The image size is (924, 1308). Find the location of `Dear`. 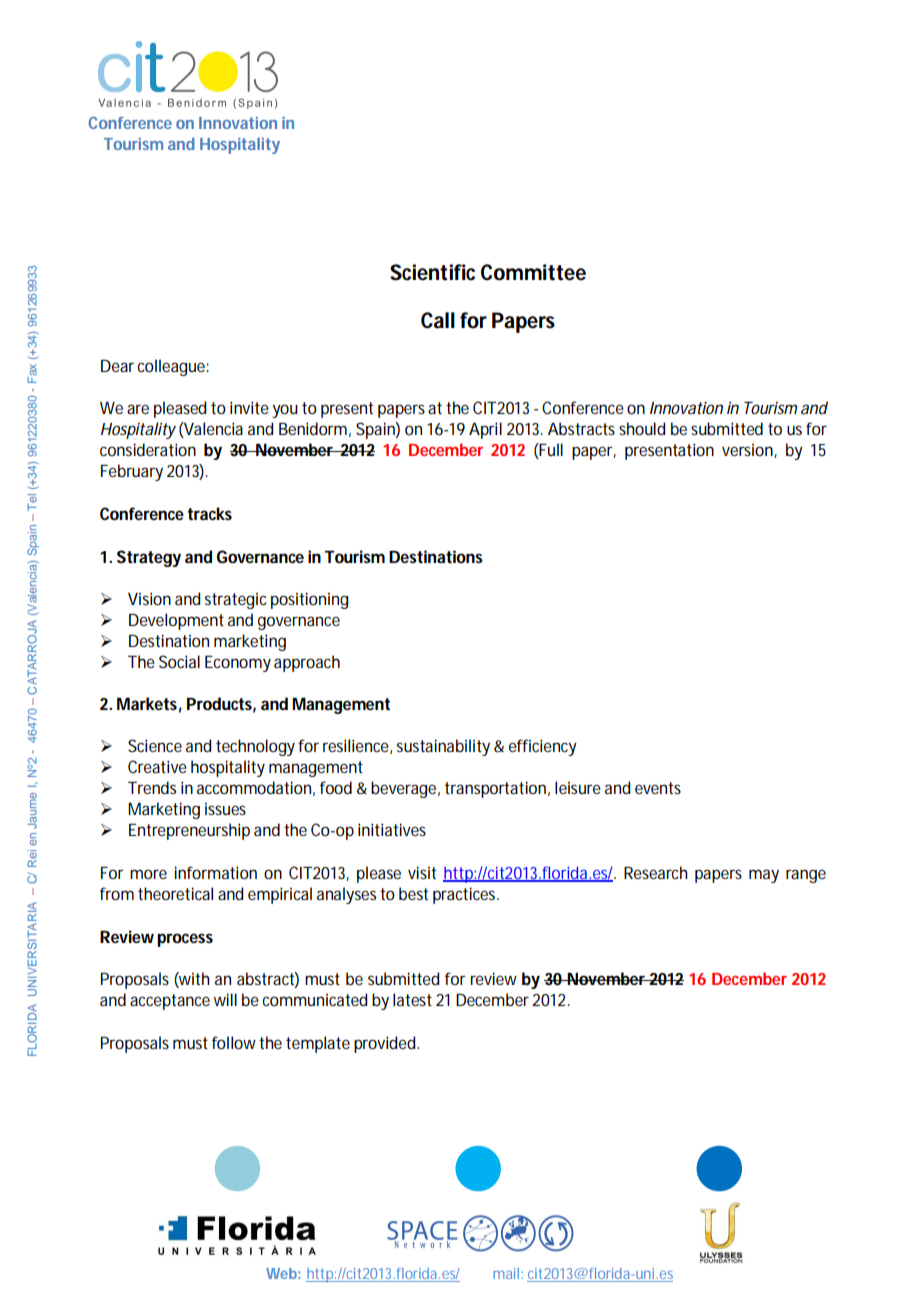

Dear is located at coordinates (117, 366).
